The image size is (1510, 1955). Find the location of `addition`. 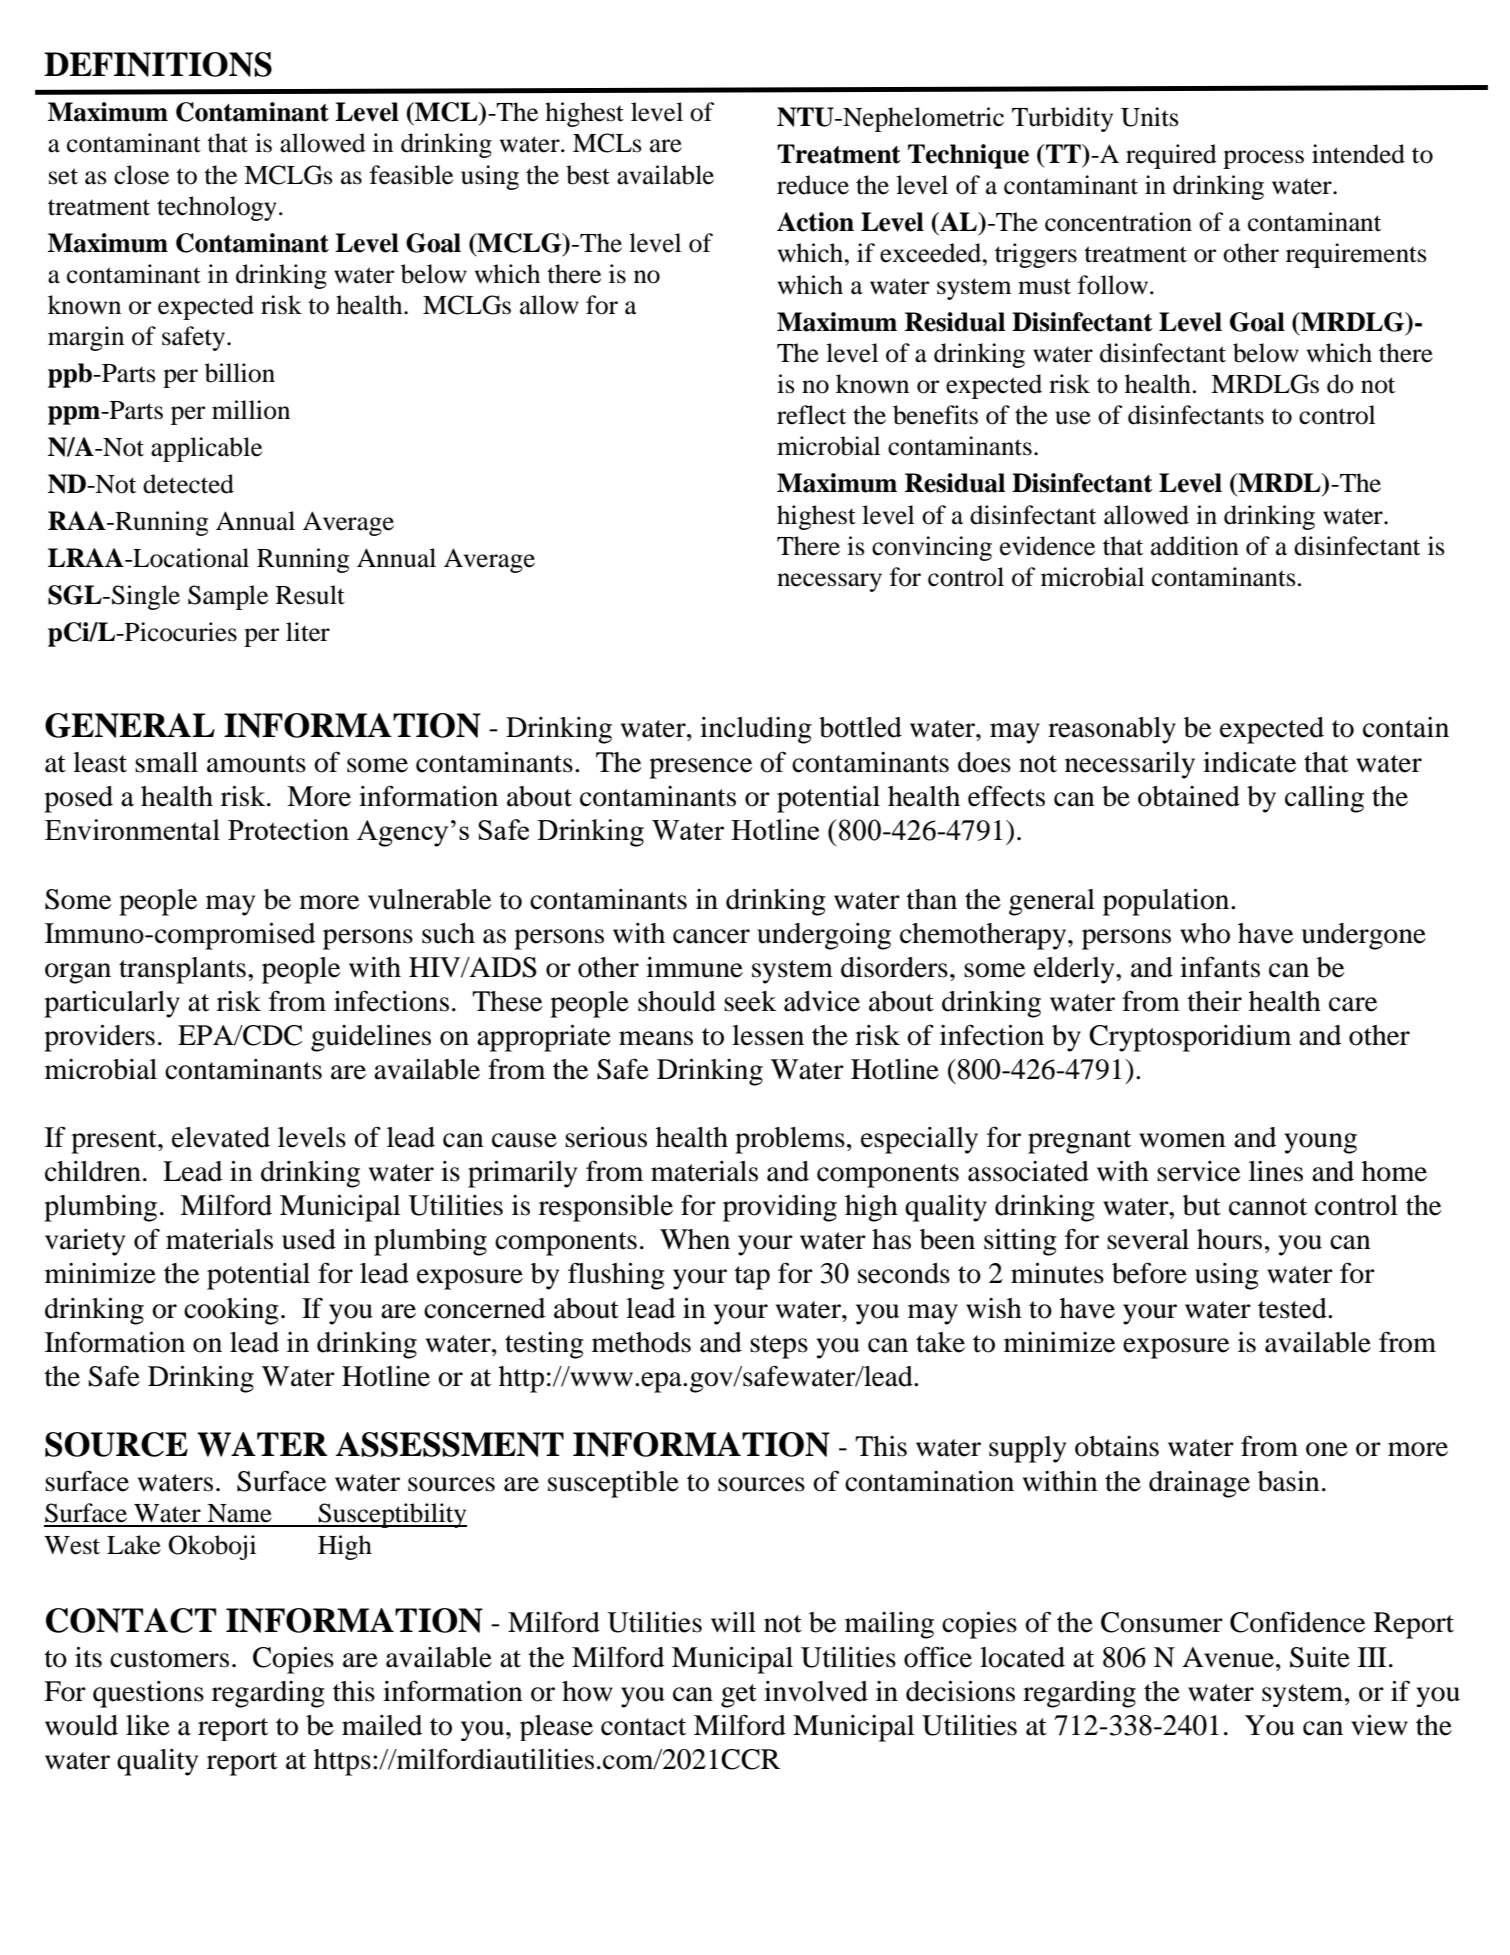

addition is located at coordinates (1195, 546).
